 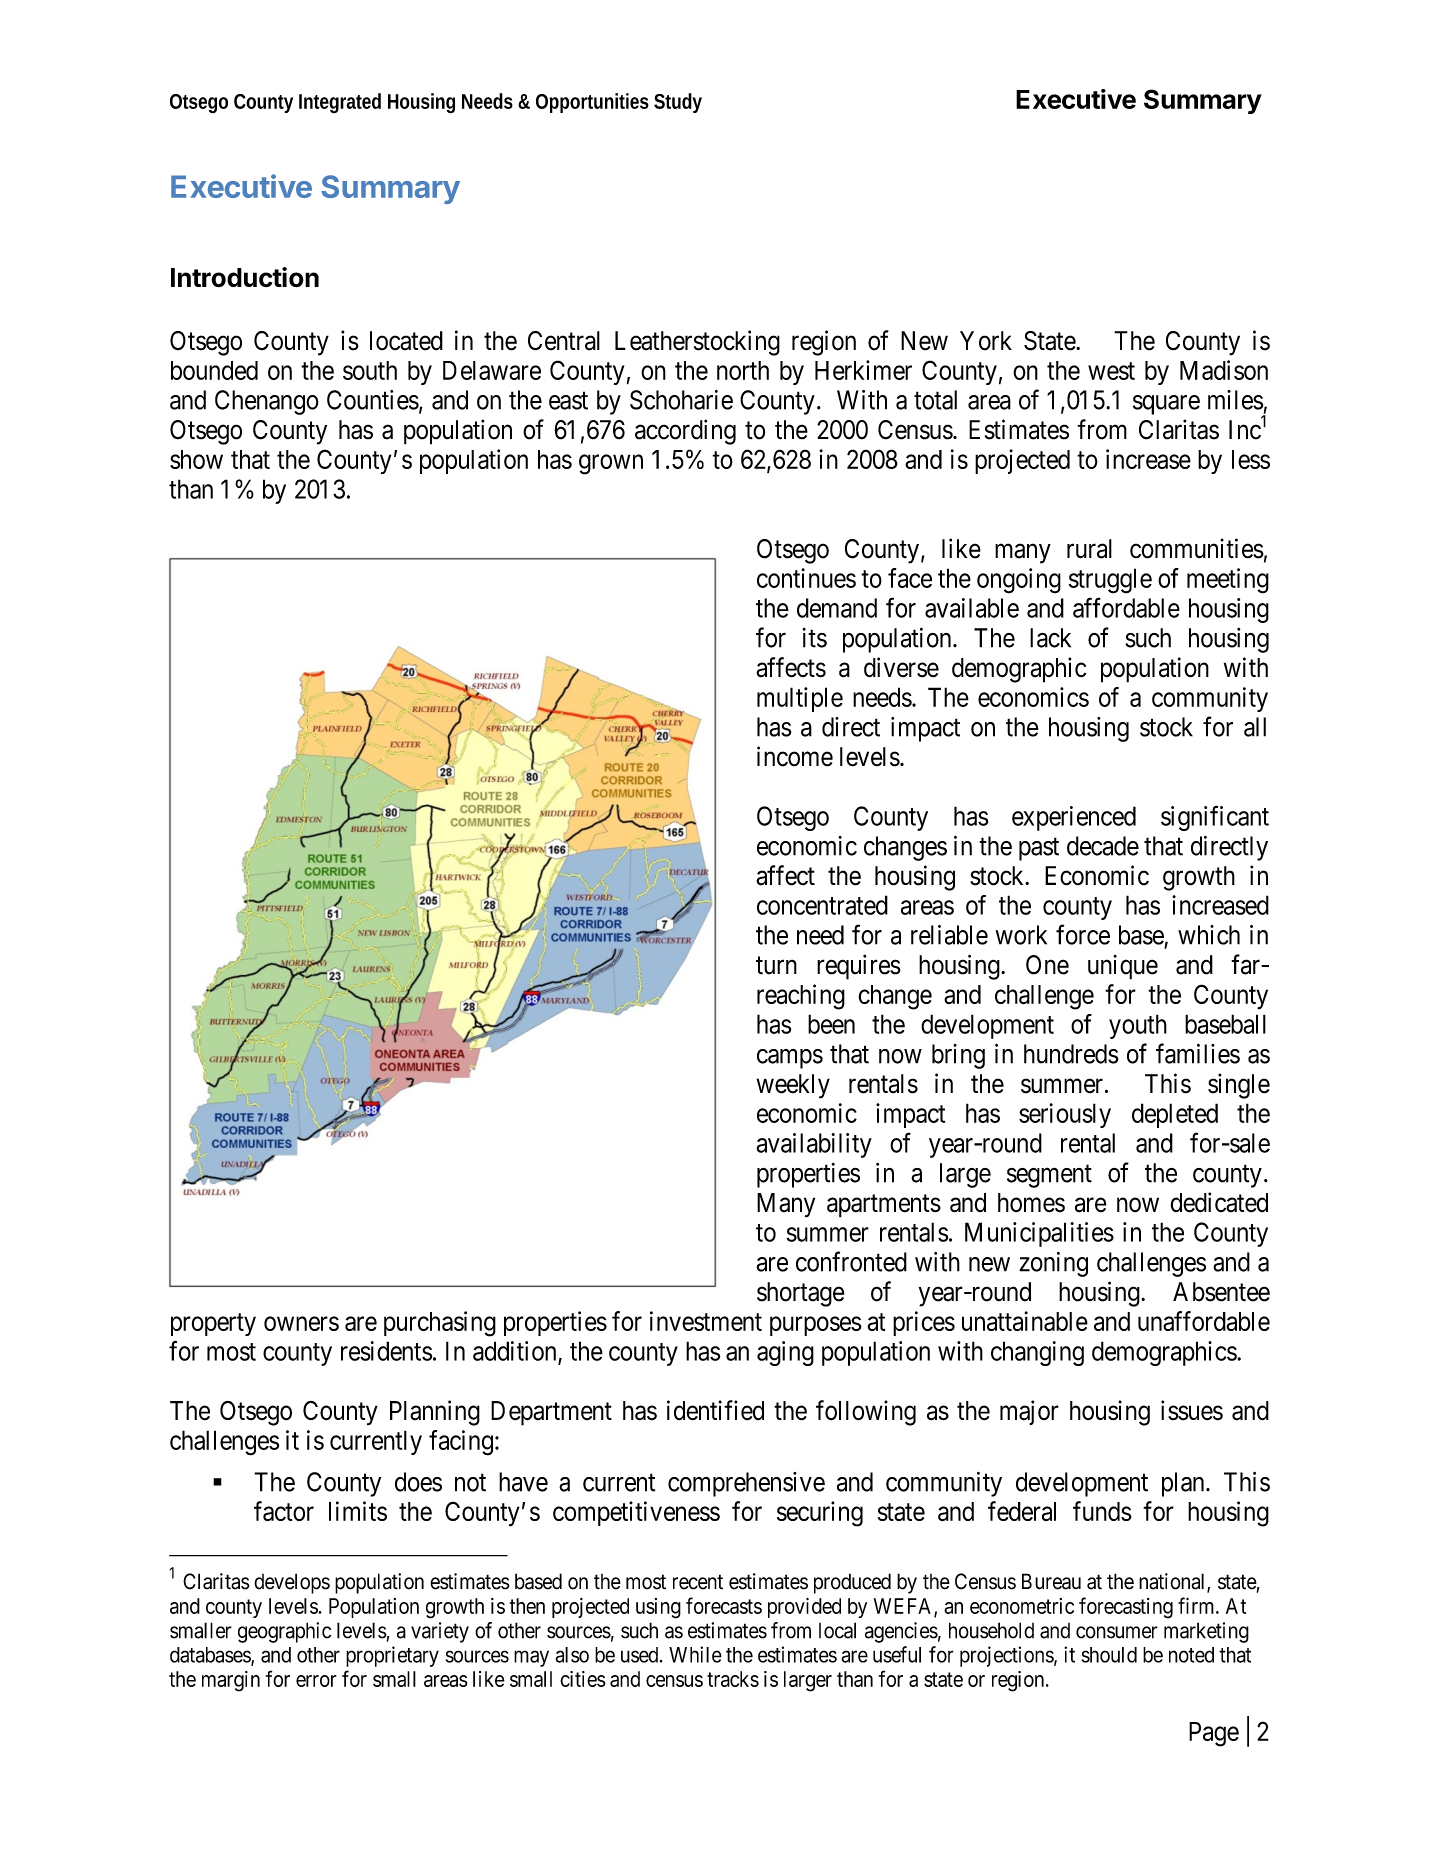 I want to click on error, so click(x=316, y=1681).
